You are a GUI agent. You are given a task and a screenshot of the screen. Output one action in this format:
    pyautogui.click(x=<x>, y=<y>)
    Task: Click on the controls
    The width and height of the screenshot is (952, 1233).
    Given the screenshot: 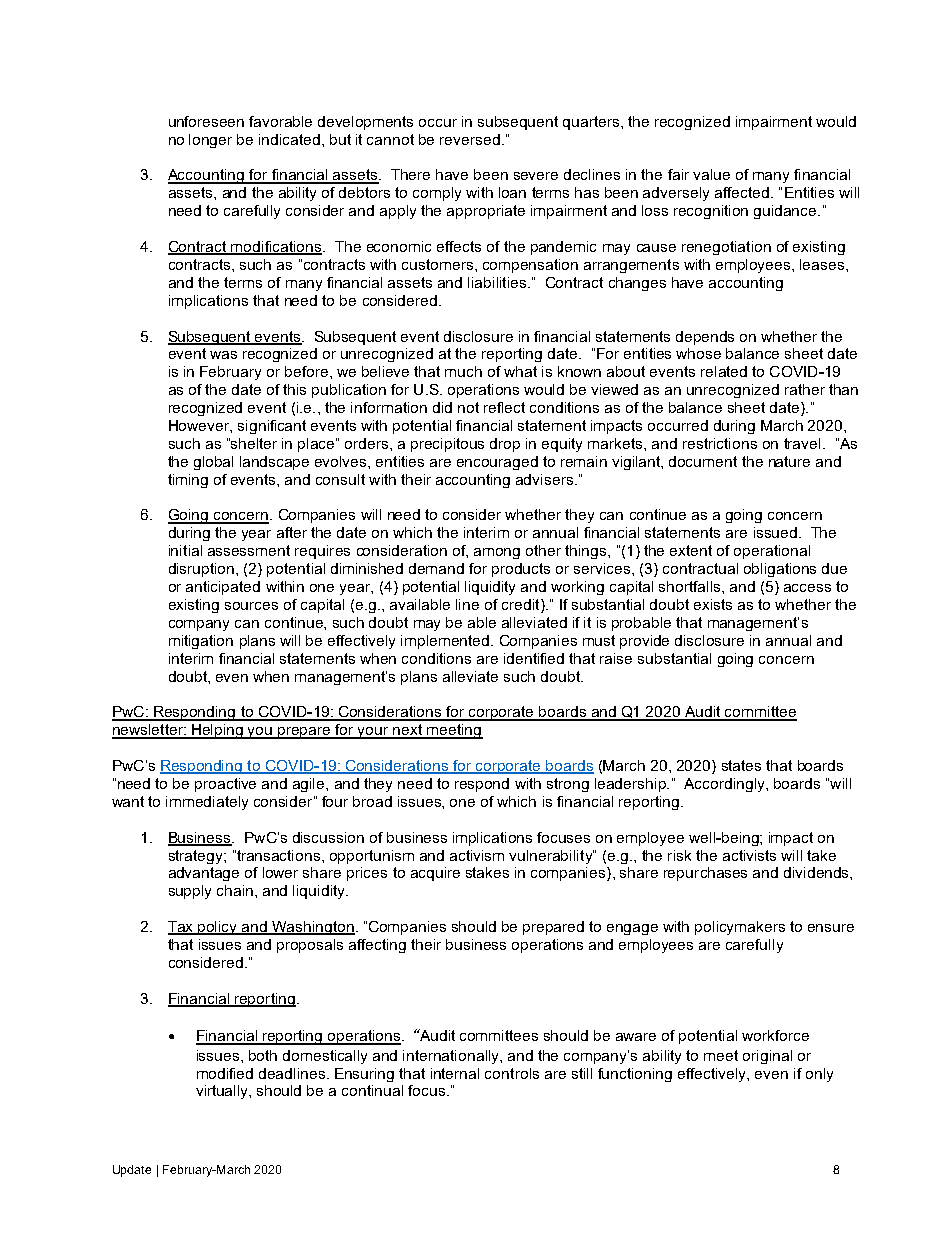 What is the action you would take?
    pyautogui.click(x=512, y=1073)
